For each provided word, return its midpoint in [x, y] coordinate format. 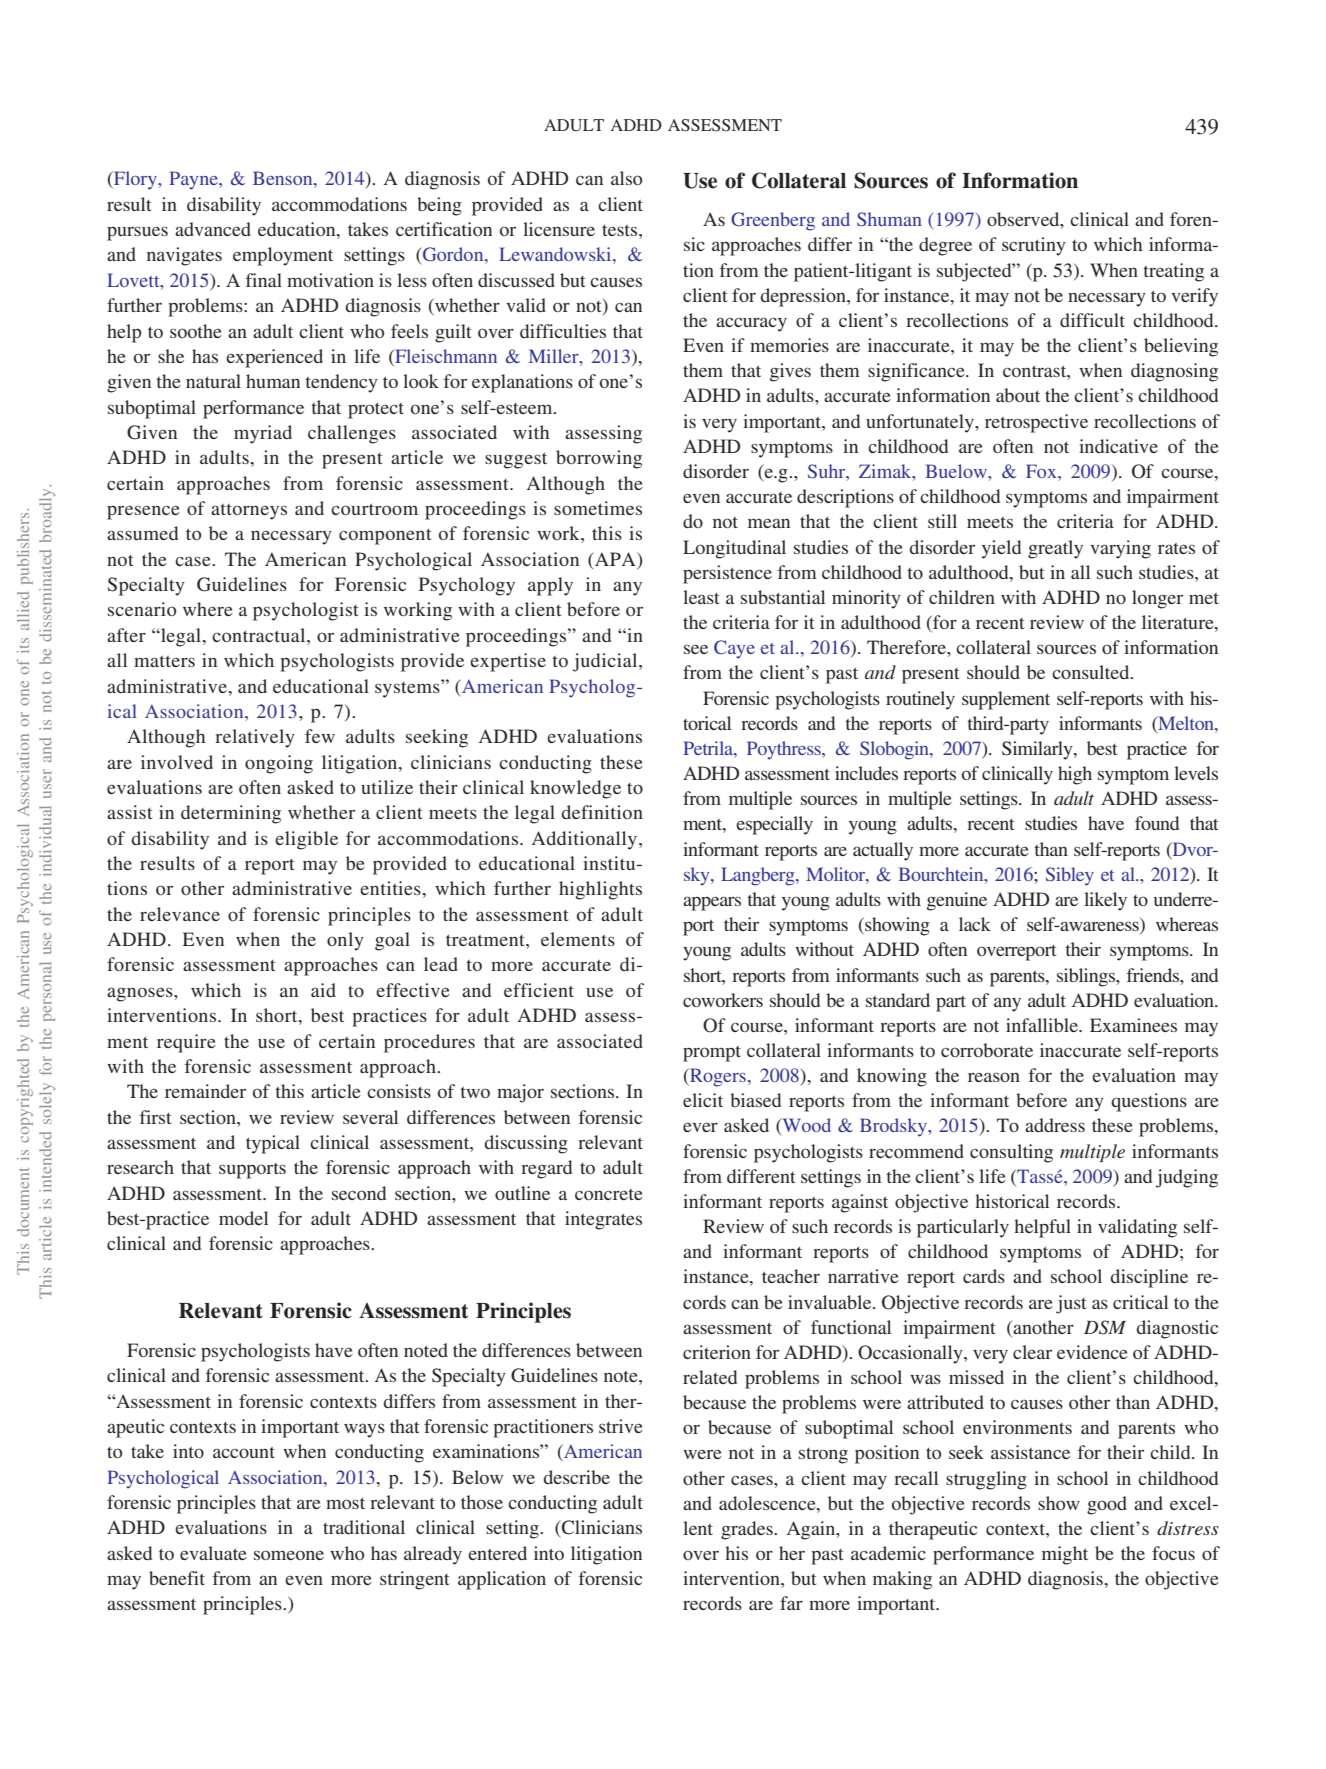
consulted [1092, 672]
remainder [205, 1091]
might [1065, 1555]
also [626, 178]
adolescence [768, 1503]
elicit [703, 1100]
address [1055, 1125]
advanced [213, 229]
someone [289, 1555]
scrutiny [1034, 246]
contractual [260, 635]
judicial [606, 662]
